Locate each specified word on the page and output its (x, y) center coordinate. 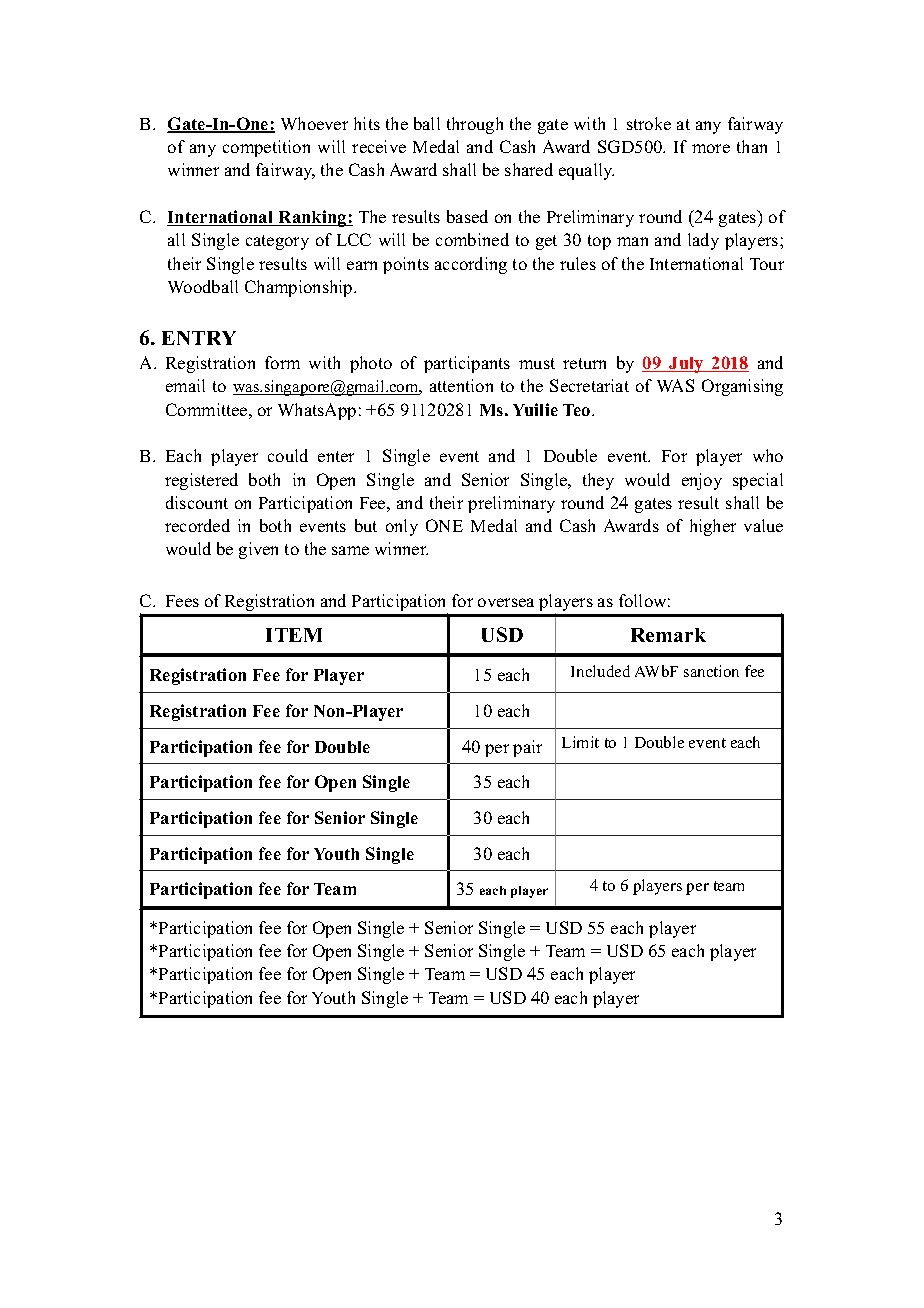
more (711, 148)
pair (527, 748)
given (258, 550)
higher (713, 527)
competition (266, 148)
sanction (711, 671)
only (402, 527)
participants (467, 364)
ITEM (294, 635)
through (475, 125)
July (686, 365)
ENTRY (199, 338)
